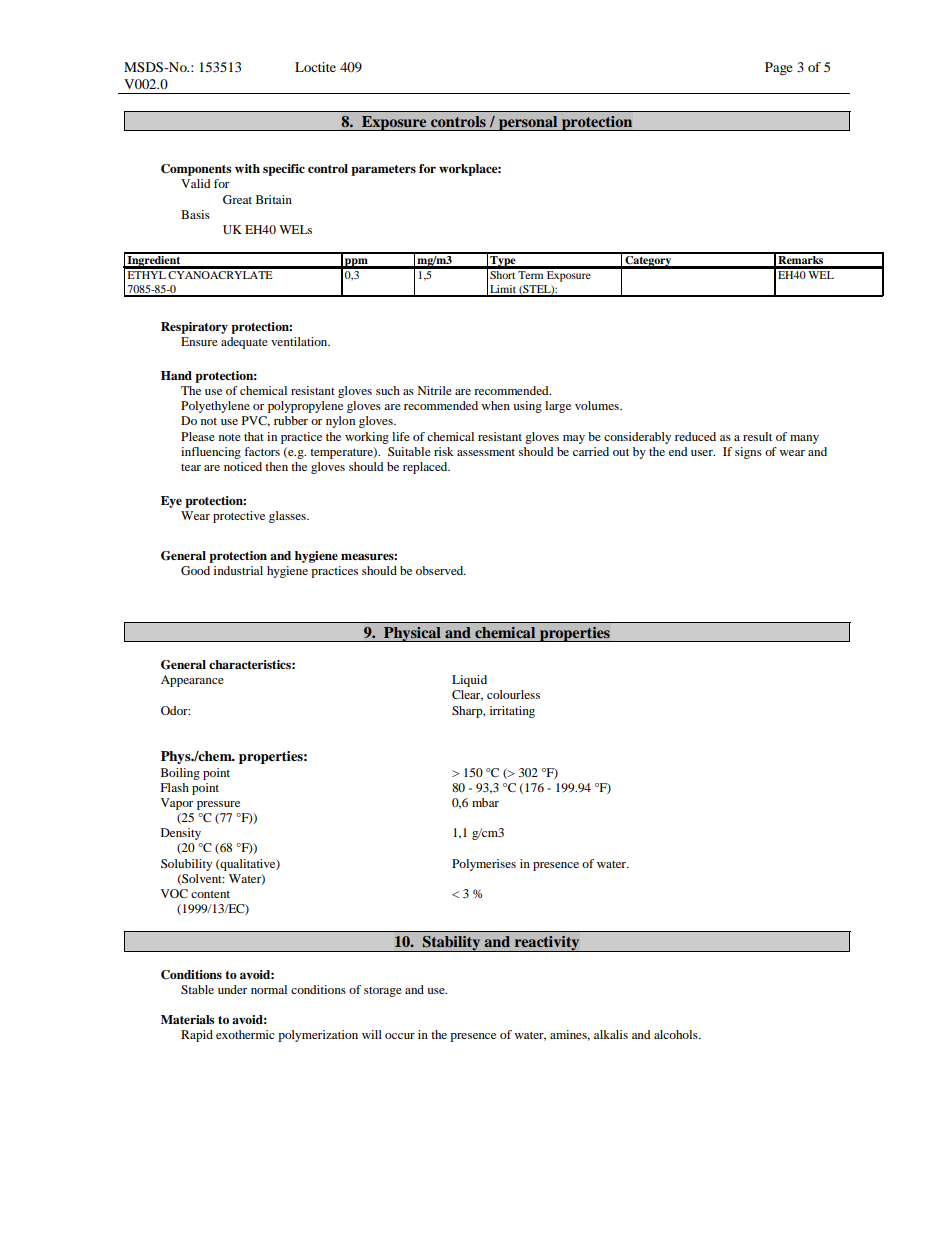 Image resolution: width=952 pixels, height=1233 pixels. Describe the element at coordinates (315, 67) in the screenshot. I see `Loctite` at that location.
